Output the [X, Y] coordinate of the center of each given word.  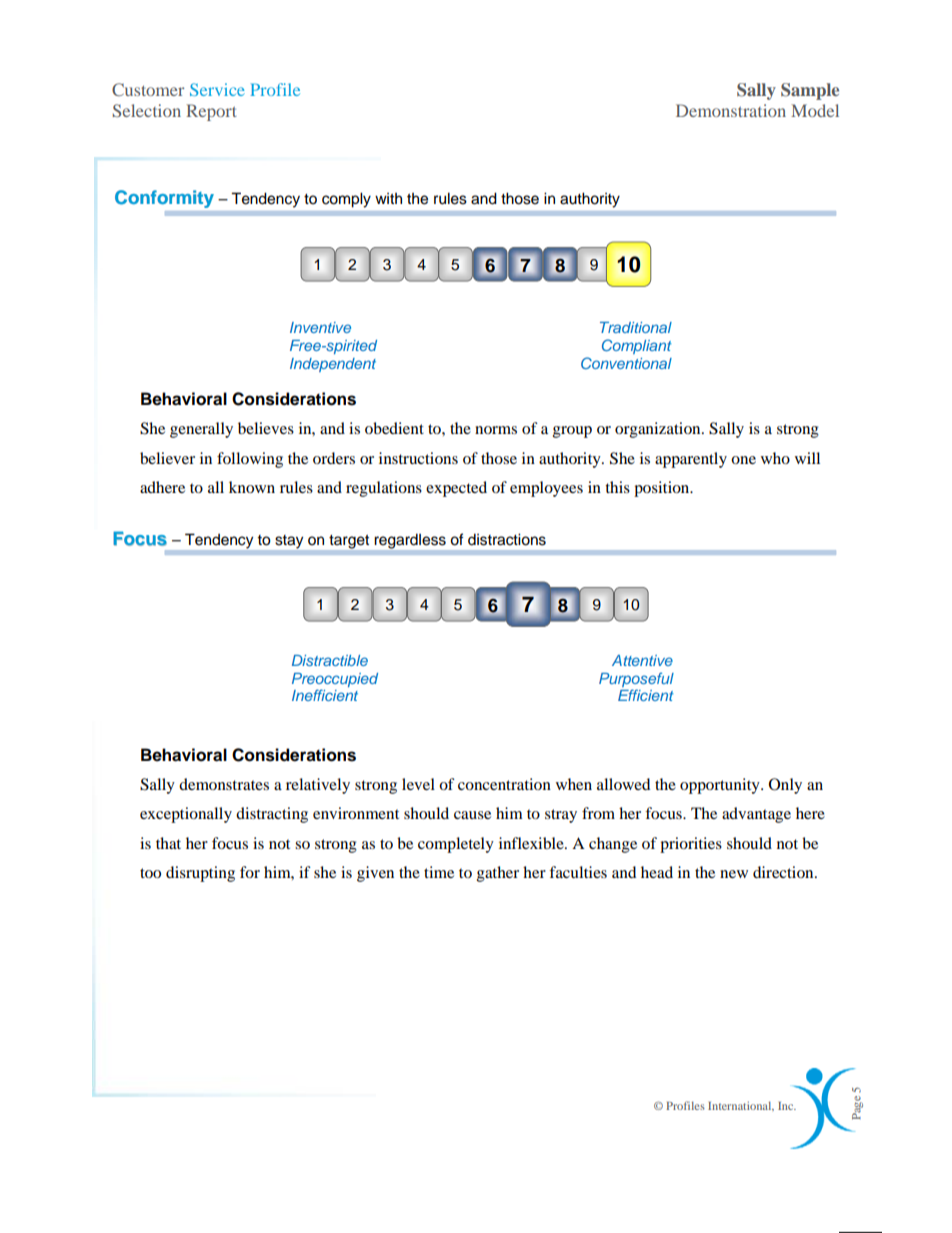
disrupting [200, 874]
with [388, 198]
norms [496, 430]
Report [211, 112]
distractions [507, 539]
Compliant [637, 346]
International [741, 1106]
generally [201, 430]
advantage [756, 815]
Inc [787, 1106]
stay [289, 542]
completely [456, 845]
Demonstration [731, 110]
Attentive [642, 660]
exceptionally [186, 815]
